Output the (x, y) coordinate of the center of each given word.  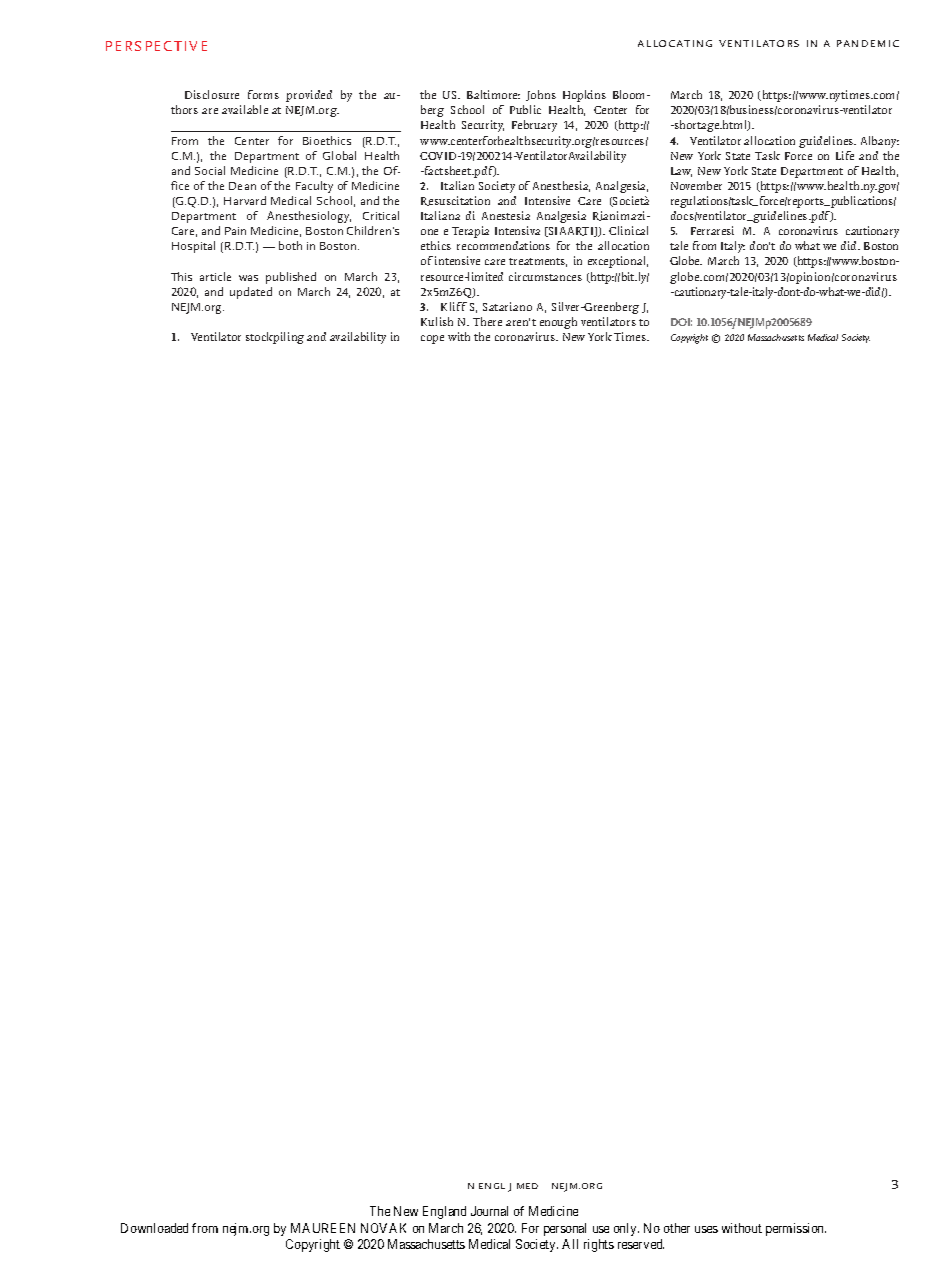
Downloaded (154, 1228)
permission (796, 1229)
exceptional (618, 262)
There (487, 321)
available (245, 109)
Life (845, 155)
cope (432, 339)
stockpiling (275, 338)
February (534, 126)
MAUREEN (323, 1228)
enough (558, 323)
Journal (489, 1211)
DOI (681, 322)
